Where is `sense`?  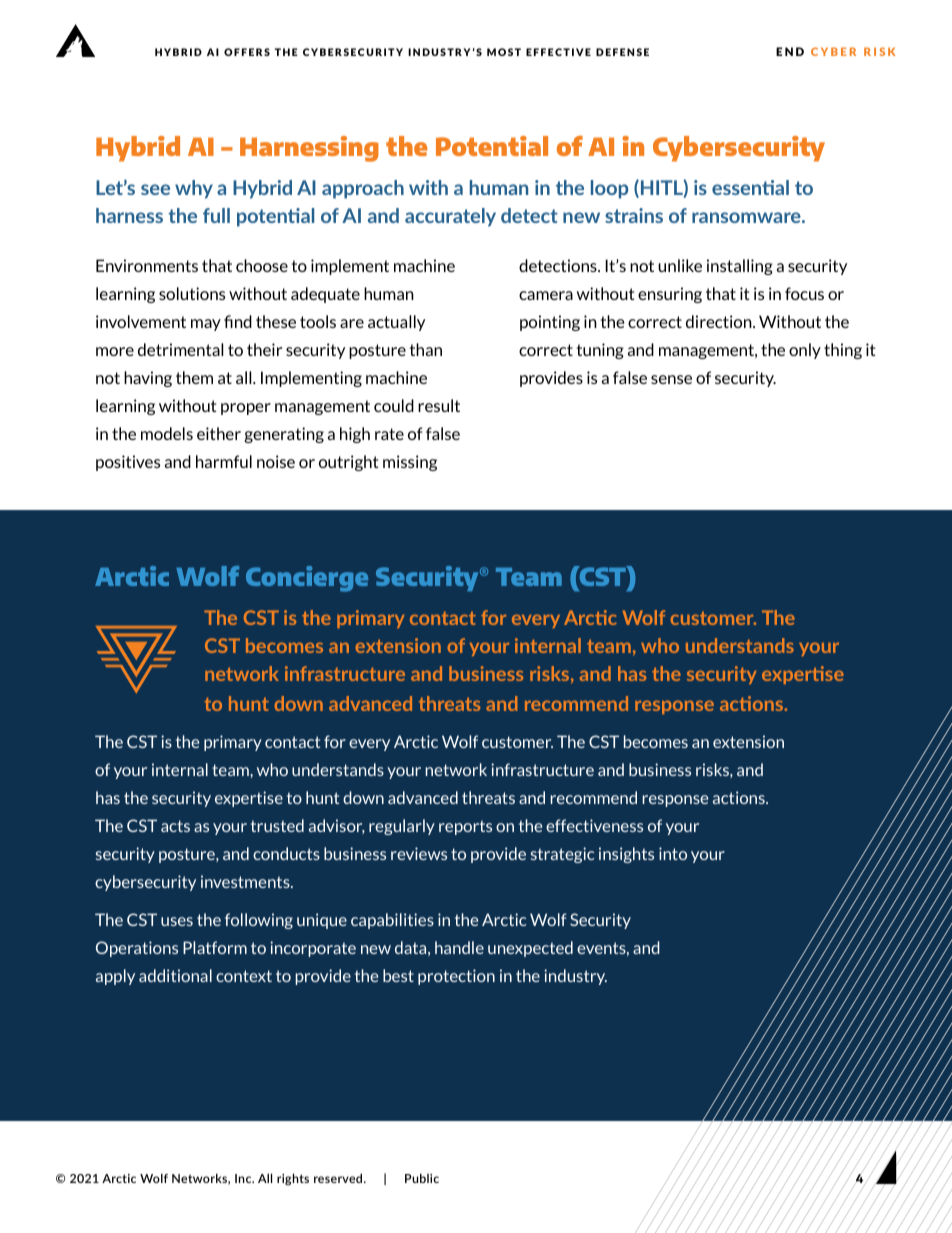 sense is located at coordinates (671, 379).
